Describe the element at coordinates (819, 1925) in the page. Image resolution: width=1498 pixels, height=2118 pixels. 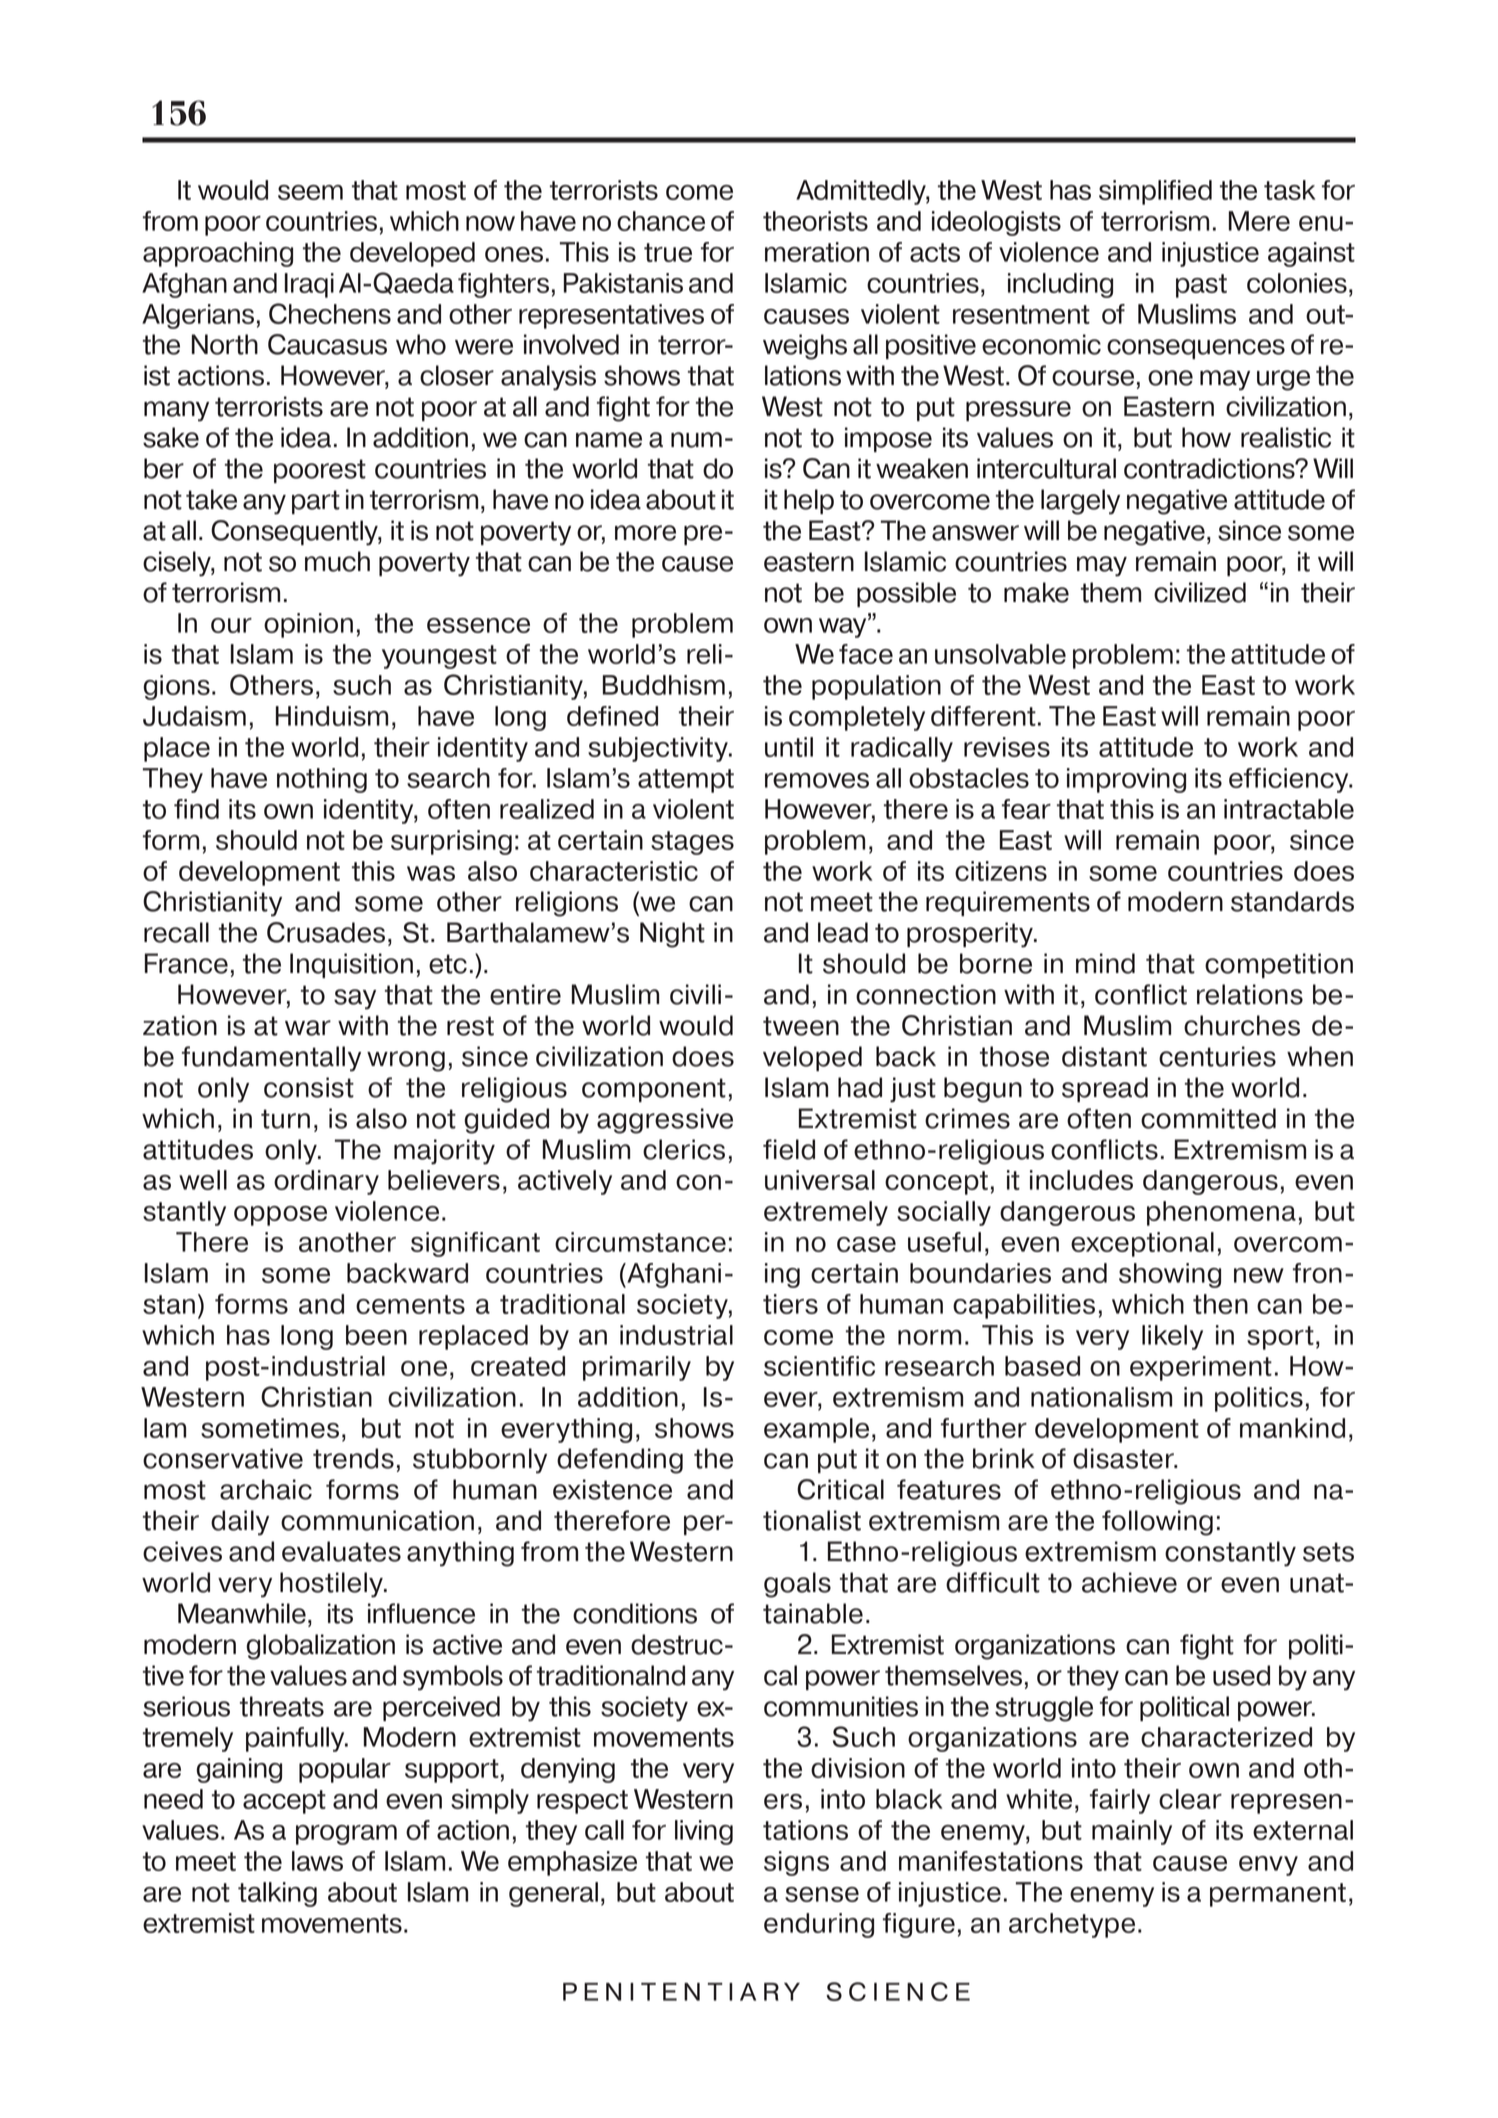
I see `enduring` at that location.
